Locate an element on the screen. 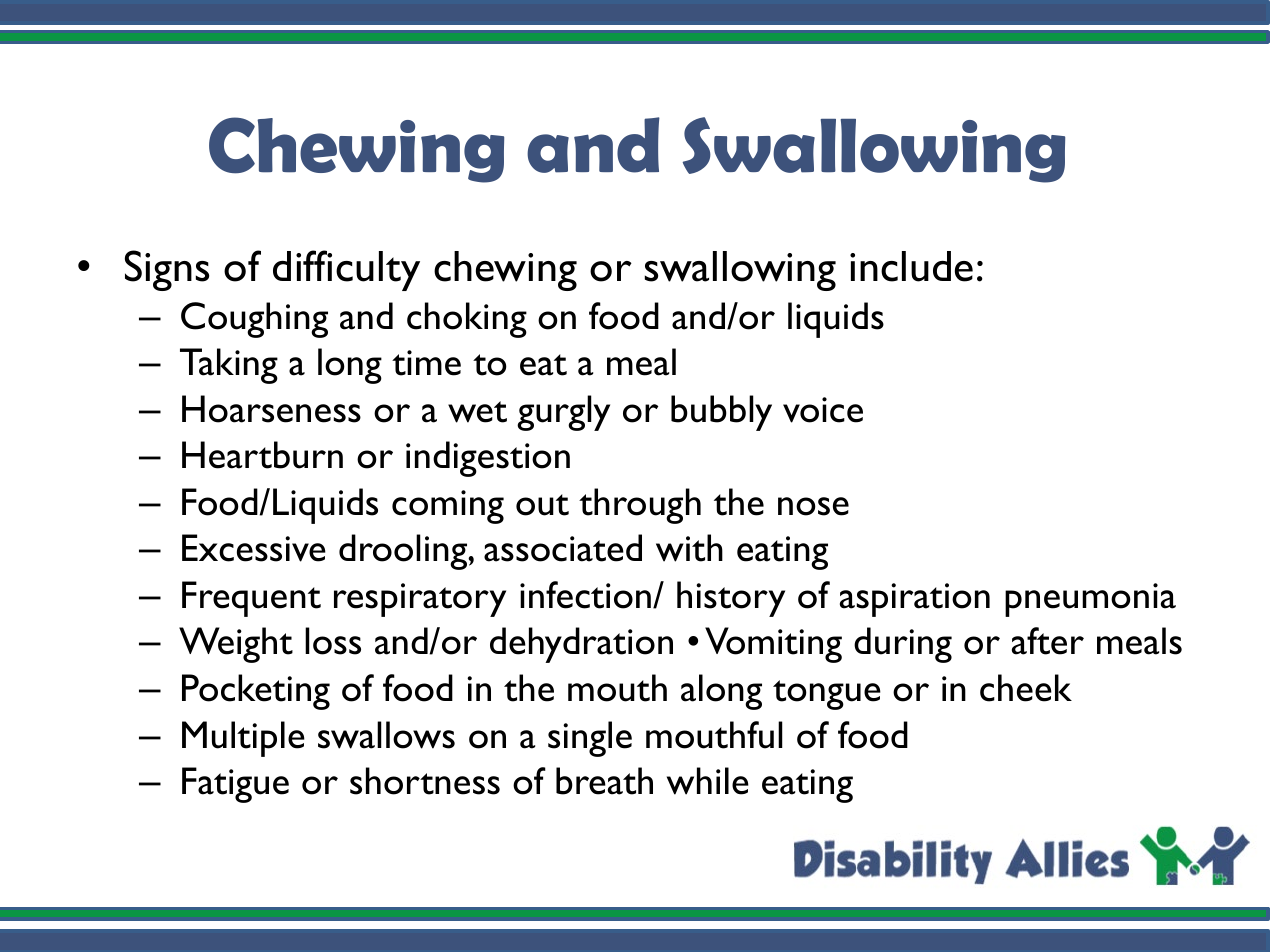  infection is located at coordinates (585, 595).
